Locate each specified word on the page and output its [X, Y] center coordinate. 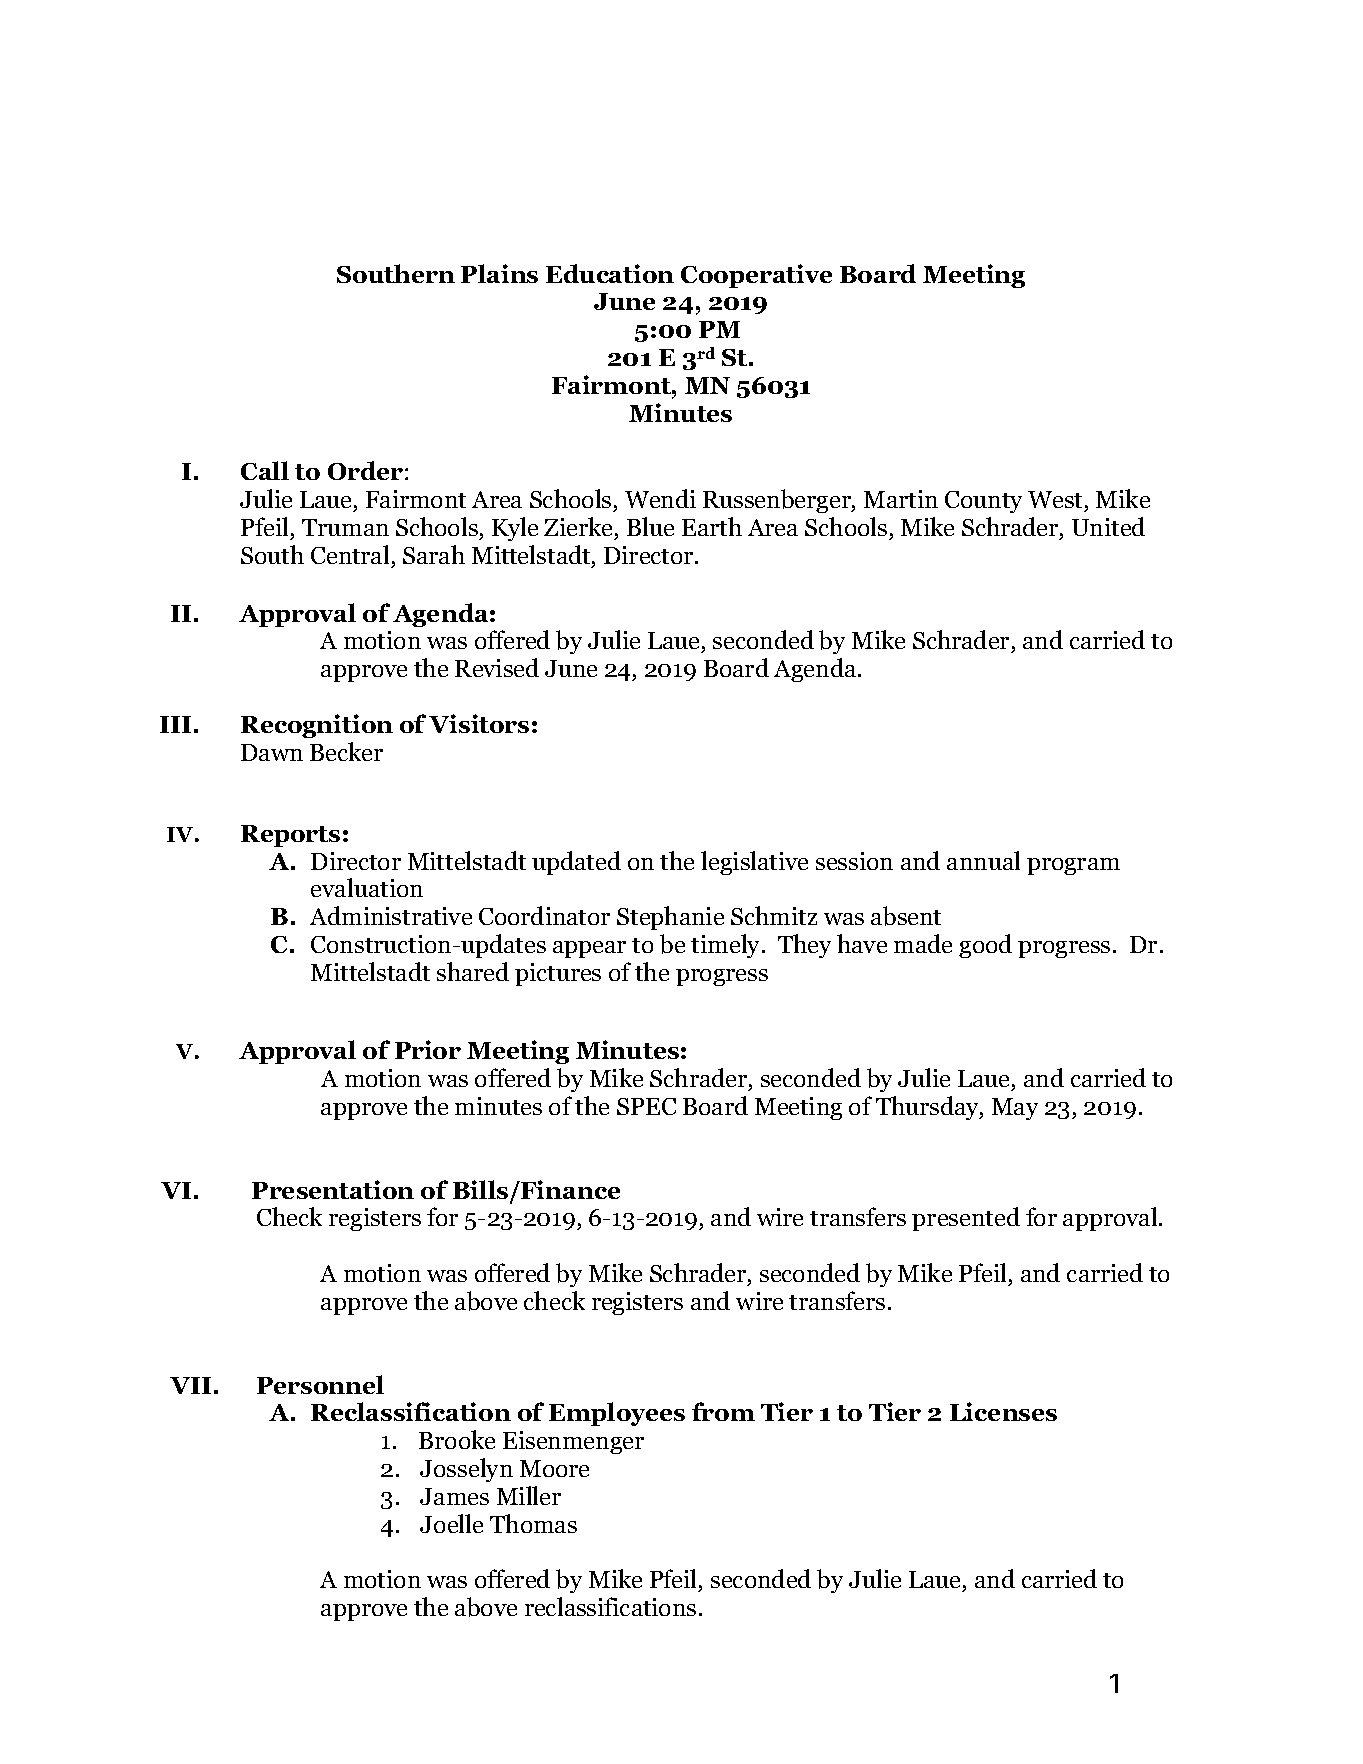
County [983, 502]
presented [966, 1219]
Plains [499, 273]
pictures [558, 974]
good [985, 946]
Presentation [333, 1189]
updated [576, 863]
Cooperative [756, 276]
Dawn [272, 752]
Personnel [320, 1384]
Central [350, 554]
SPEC [646, 1106]
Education [610, 273]
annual [983, 860]
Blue [650, 526]
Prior [428, 1049]
